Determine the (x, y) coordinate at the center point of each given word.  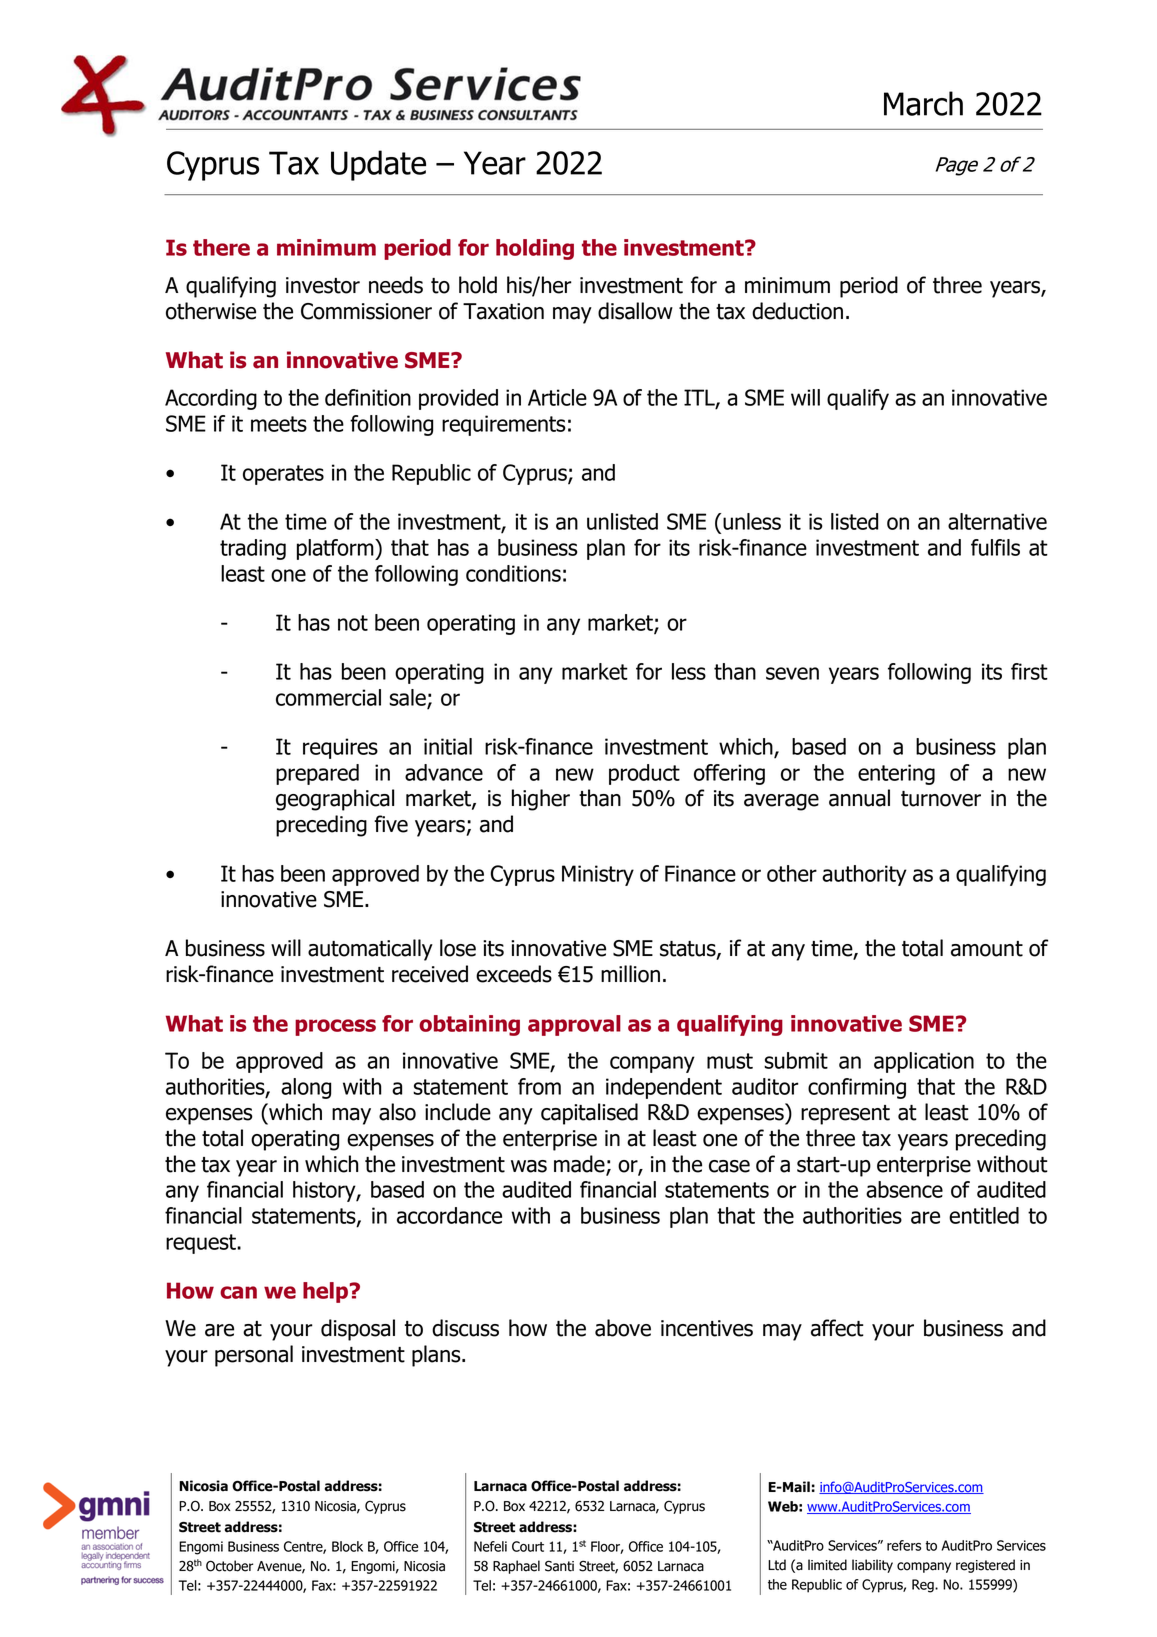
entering (896, 774)
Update (378, 165)
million (630, 974)
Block (347, 1546)
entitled (984, 1215)
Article (557, 397)
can (238, 1292)
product (644, 774)
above (623, 1328)
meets (279, 424)
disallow (635, 311)
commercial (328, 697)
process (335, 1027)
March (923, 103)
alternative (997, 521)
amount (987, 949)
